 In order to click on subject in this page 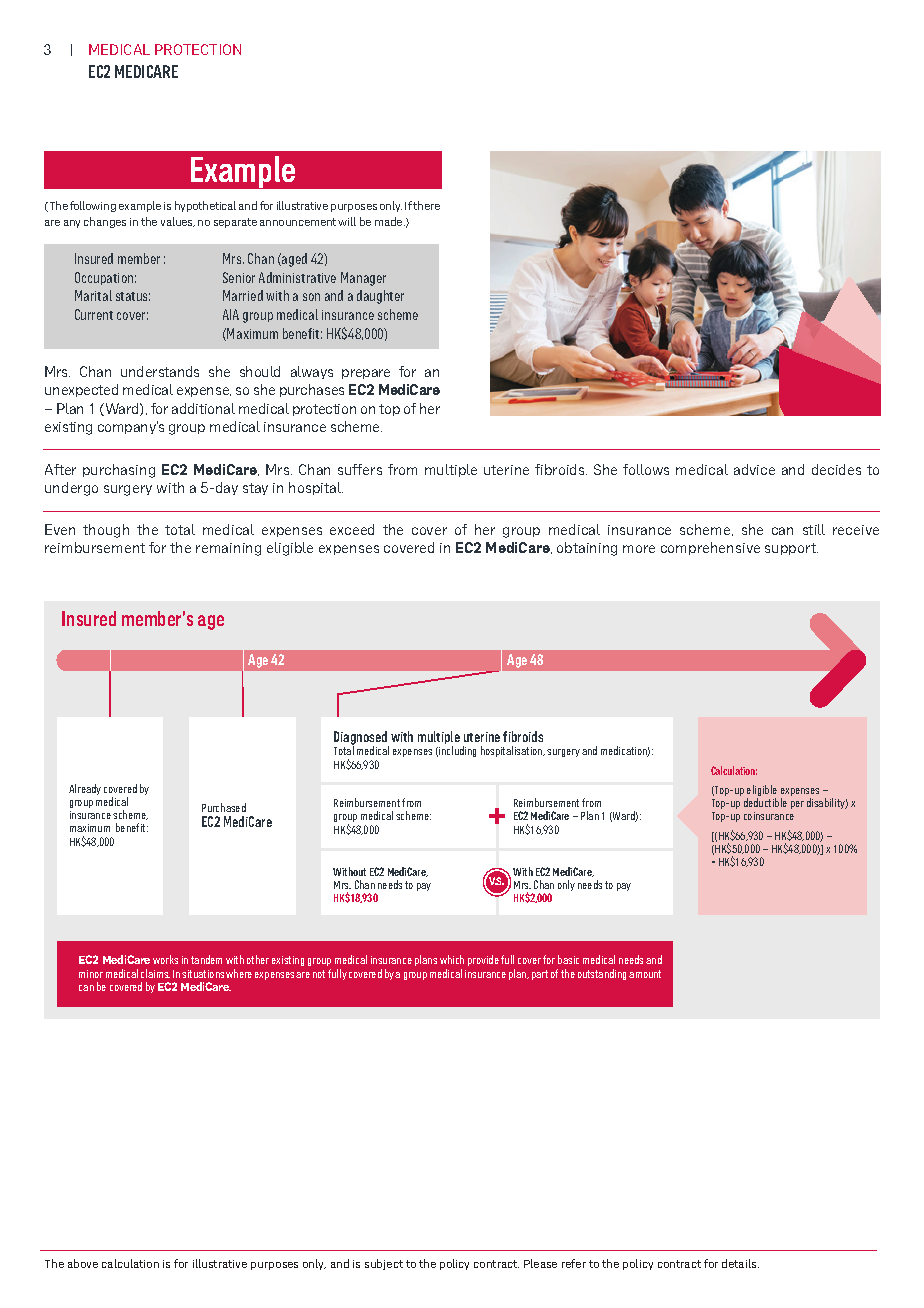, I will do `click(384, 1264)`.
